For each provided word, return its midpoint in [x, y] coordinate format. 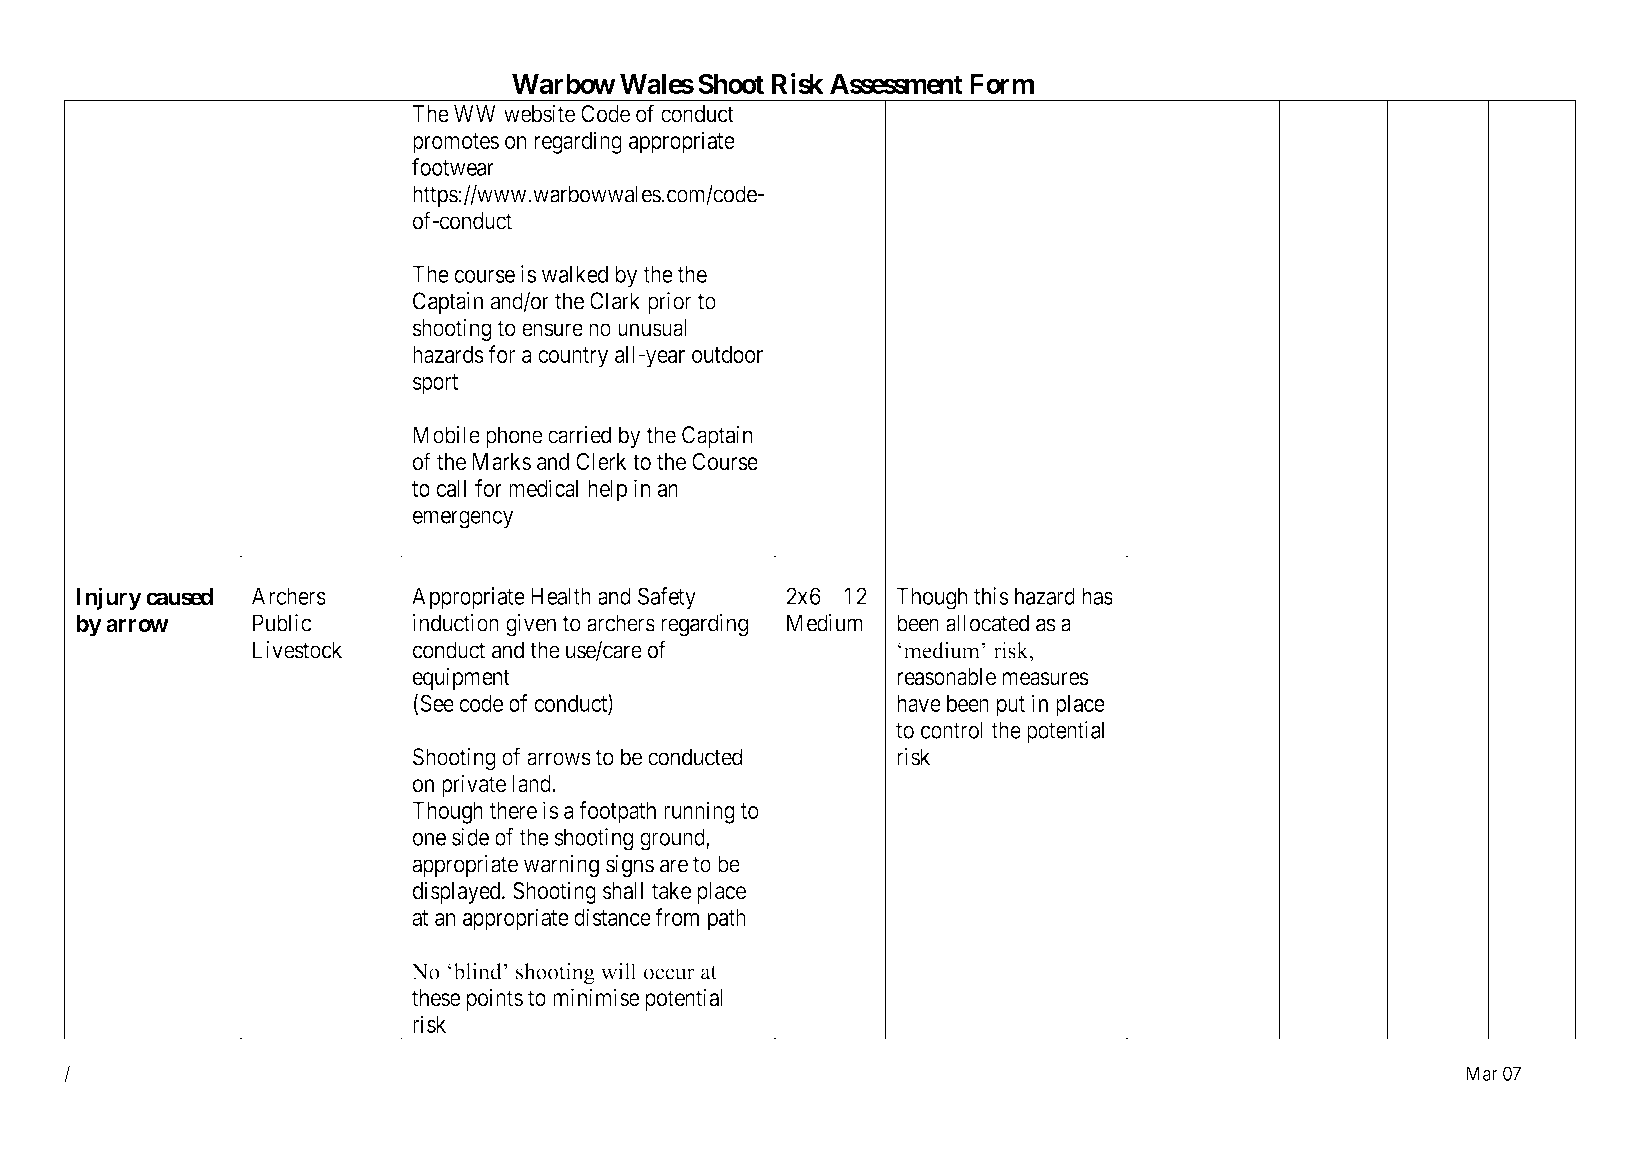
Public [282, 623]
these [436, 998]
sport [435, 384]
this [991, 596]
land [532, 784]
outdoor [727, 354]
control [952, 730]
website [539, 113]
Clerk [601, 462]
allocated [987, 623]
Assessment [896, 84]
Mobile [446, 435]
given [531, 625]
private [474, 785]
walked [575, 274]
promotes [456, 143]
